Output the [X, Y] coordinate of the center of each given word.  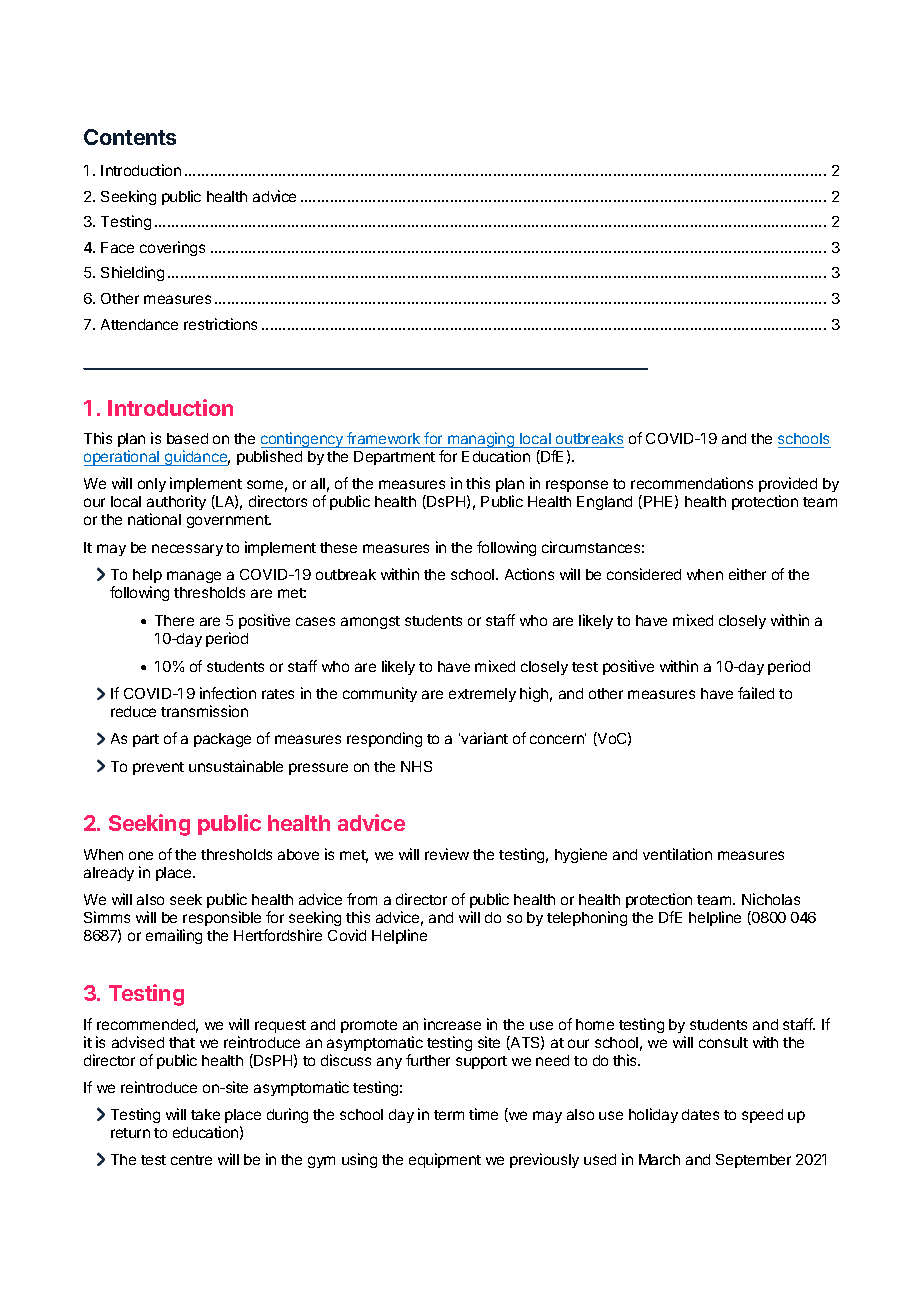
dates [700, 1114]
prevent [158, 768]
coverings [172, 248]
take [205, 1114]
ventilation [677, 854]
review [447, 854]
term [449, 1115]
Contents [130, 137]
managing [481, 441]
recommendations [692, 483]
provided [788, 486]
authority [176, 504]
